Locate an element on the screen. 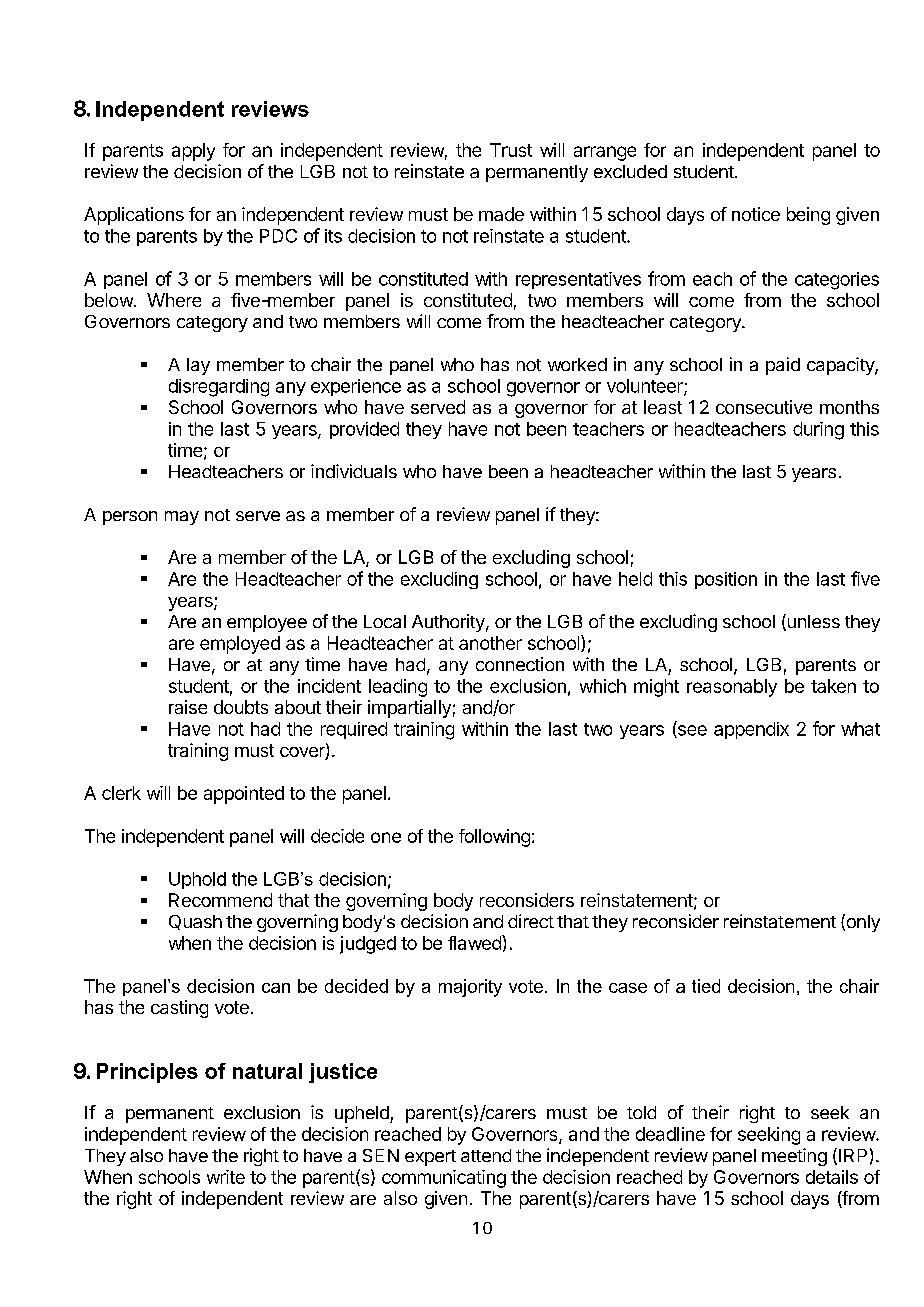  may is located at coordinates (182, 518).
